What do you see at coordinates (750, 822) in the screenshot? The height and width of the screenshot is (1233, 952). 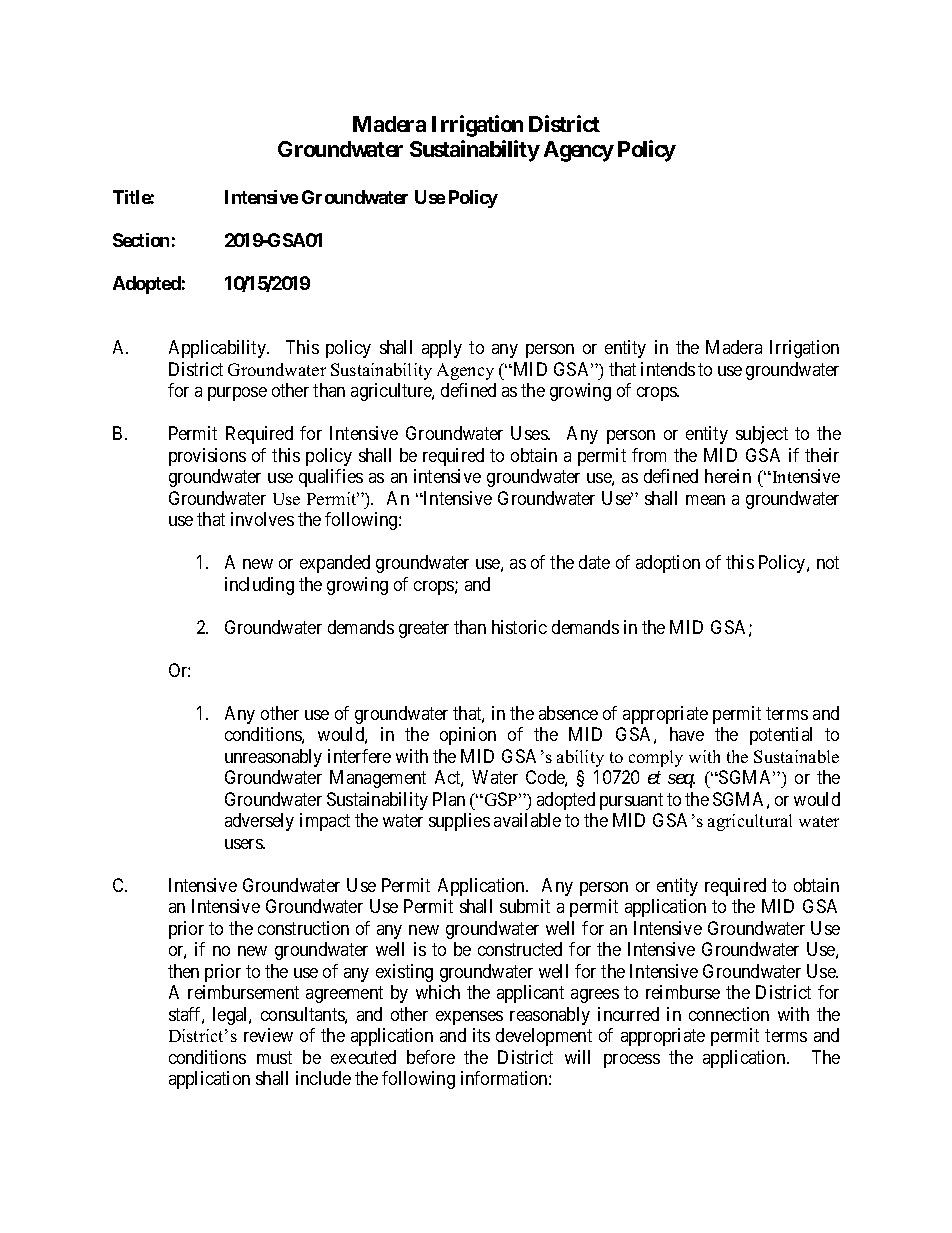 I see `agricultural` at bounding box center [750, 822].
